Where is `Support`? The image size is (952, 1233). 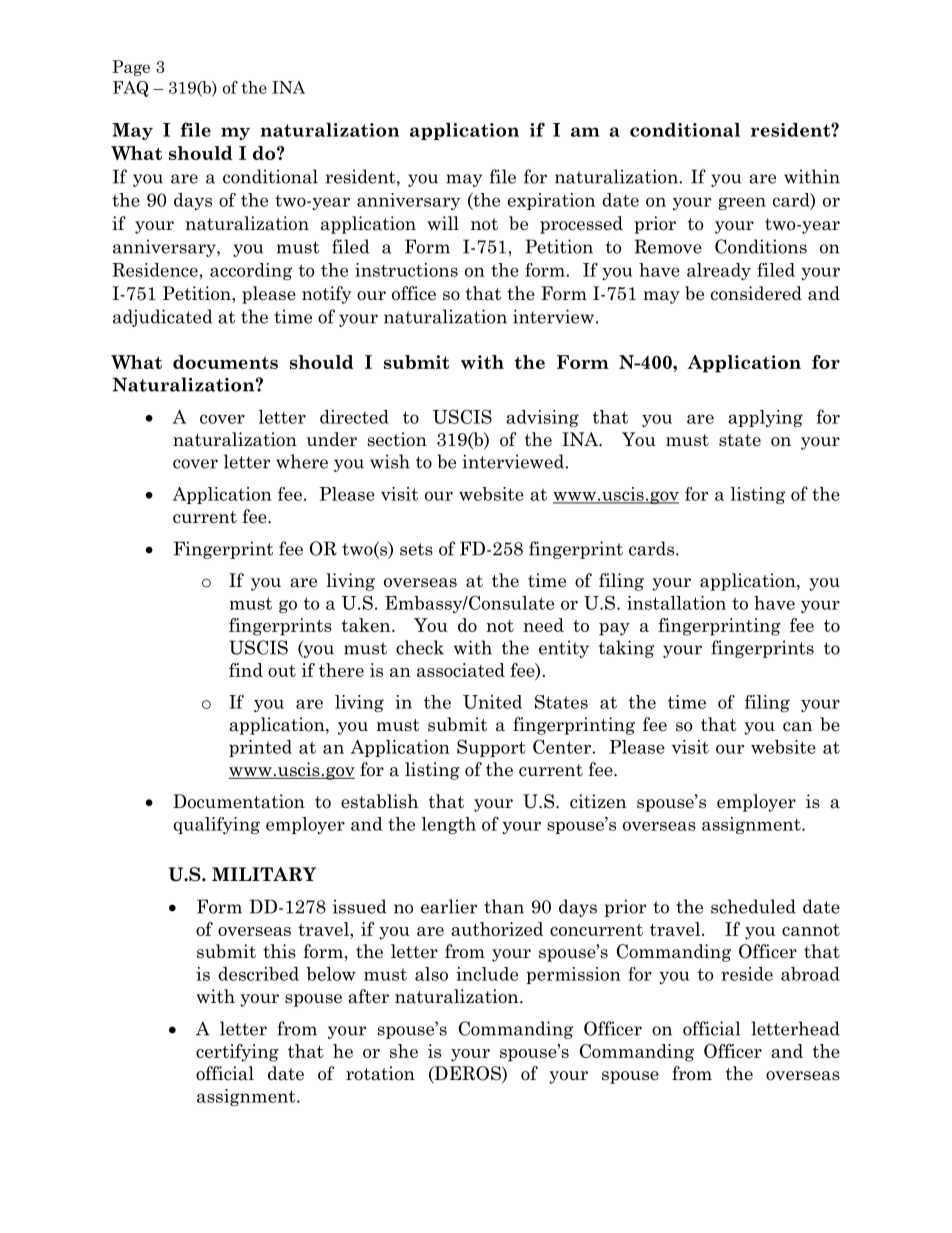
Support is located at coordinates (491, 748).
